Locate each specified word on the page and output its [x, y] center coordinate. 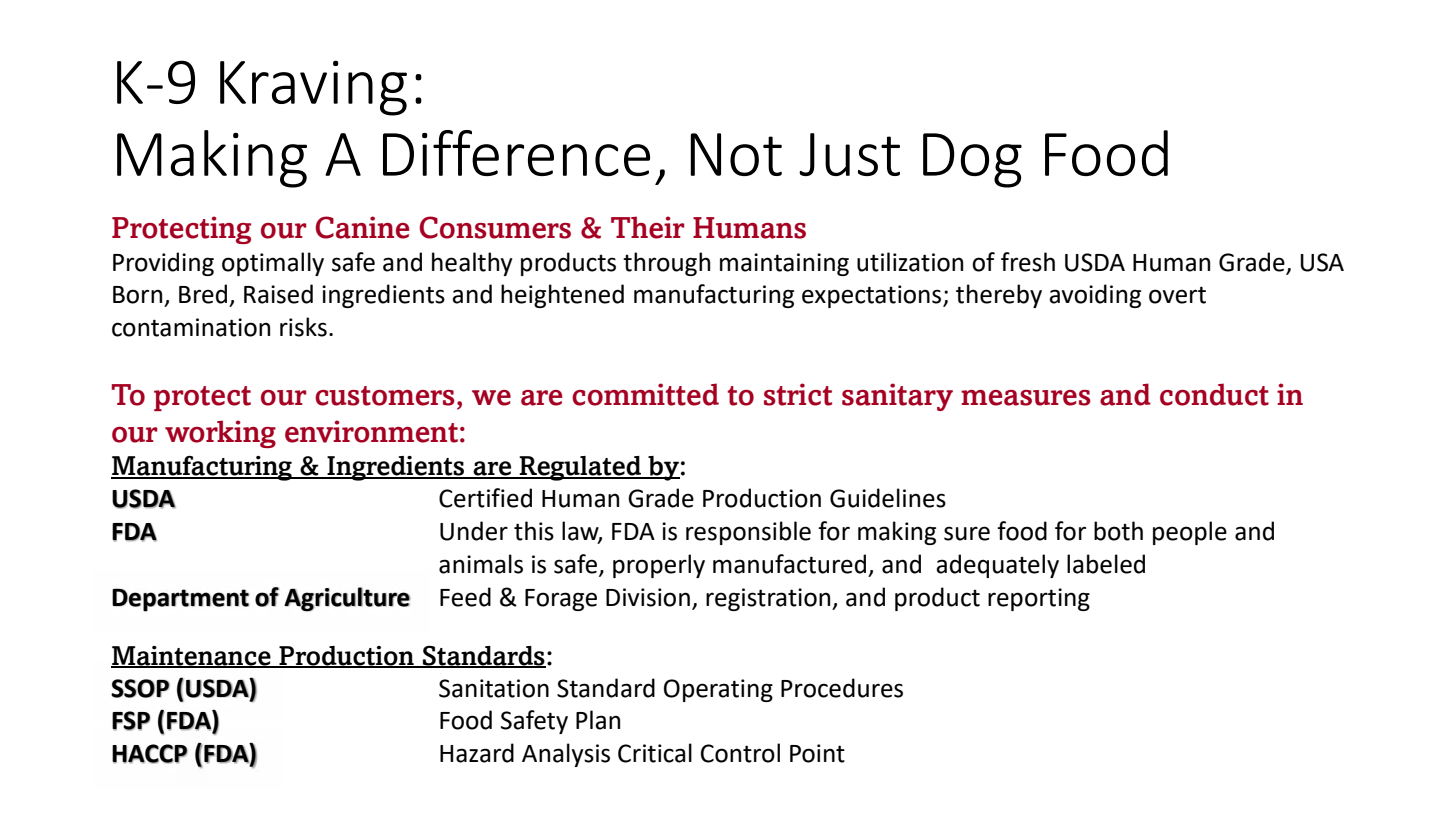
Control [740, 753]
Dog [972, 160]
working [220, 434]
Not [736, 154]
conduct [1214, 394]
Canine [362, 227]
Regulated [581, 468]
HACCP [150, 754]
